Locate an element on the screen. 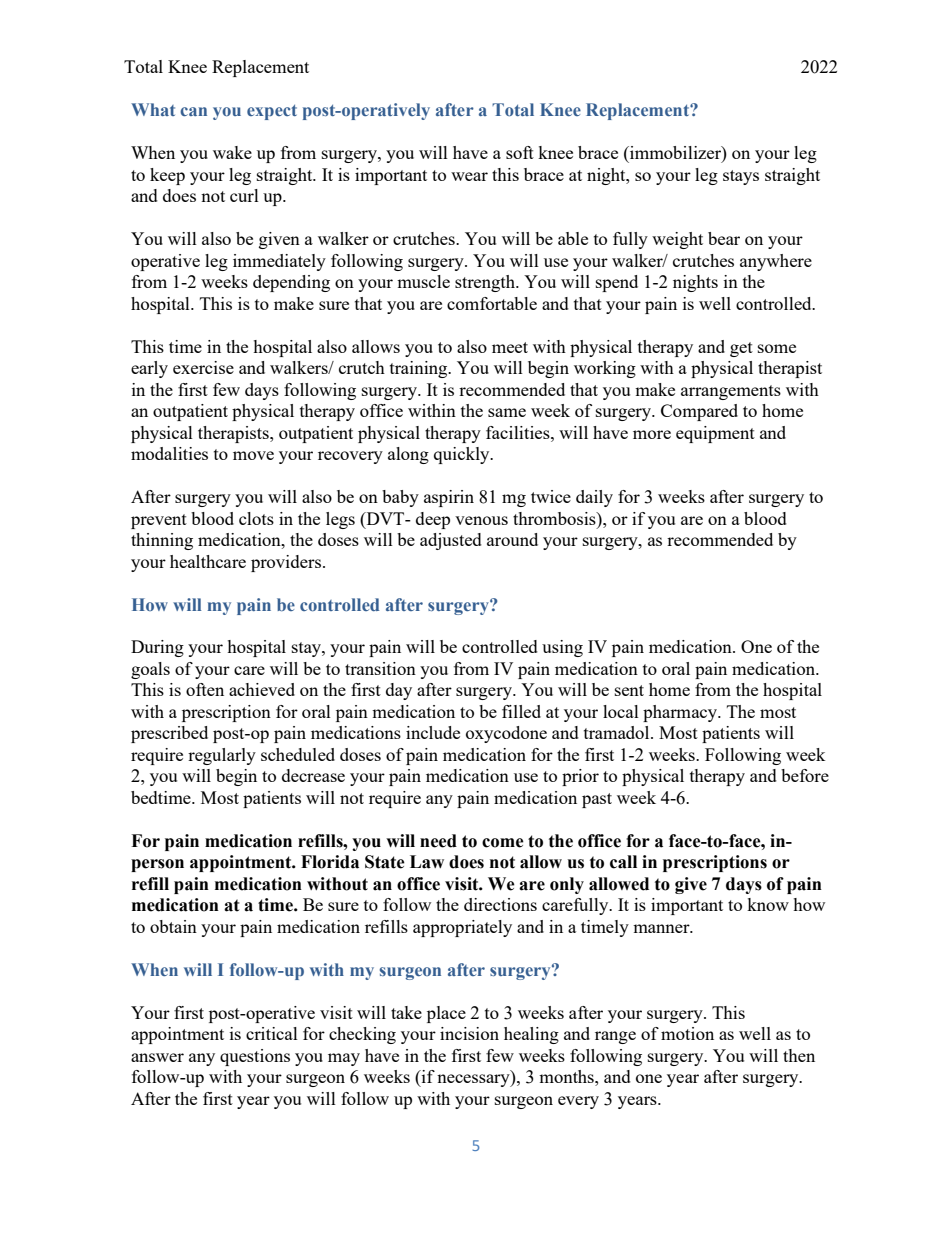 Image resolution: width=952 pixels, height=1233 pixels. soft is located at coordinates (520, 152).
